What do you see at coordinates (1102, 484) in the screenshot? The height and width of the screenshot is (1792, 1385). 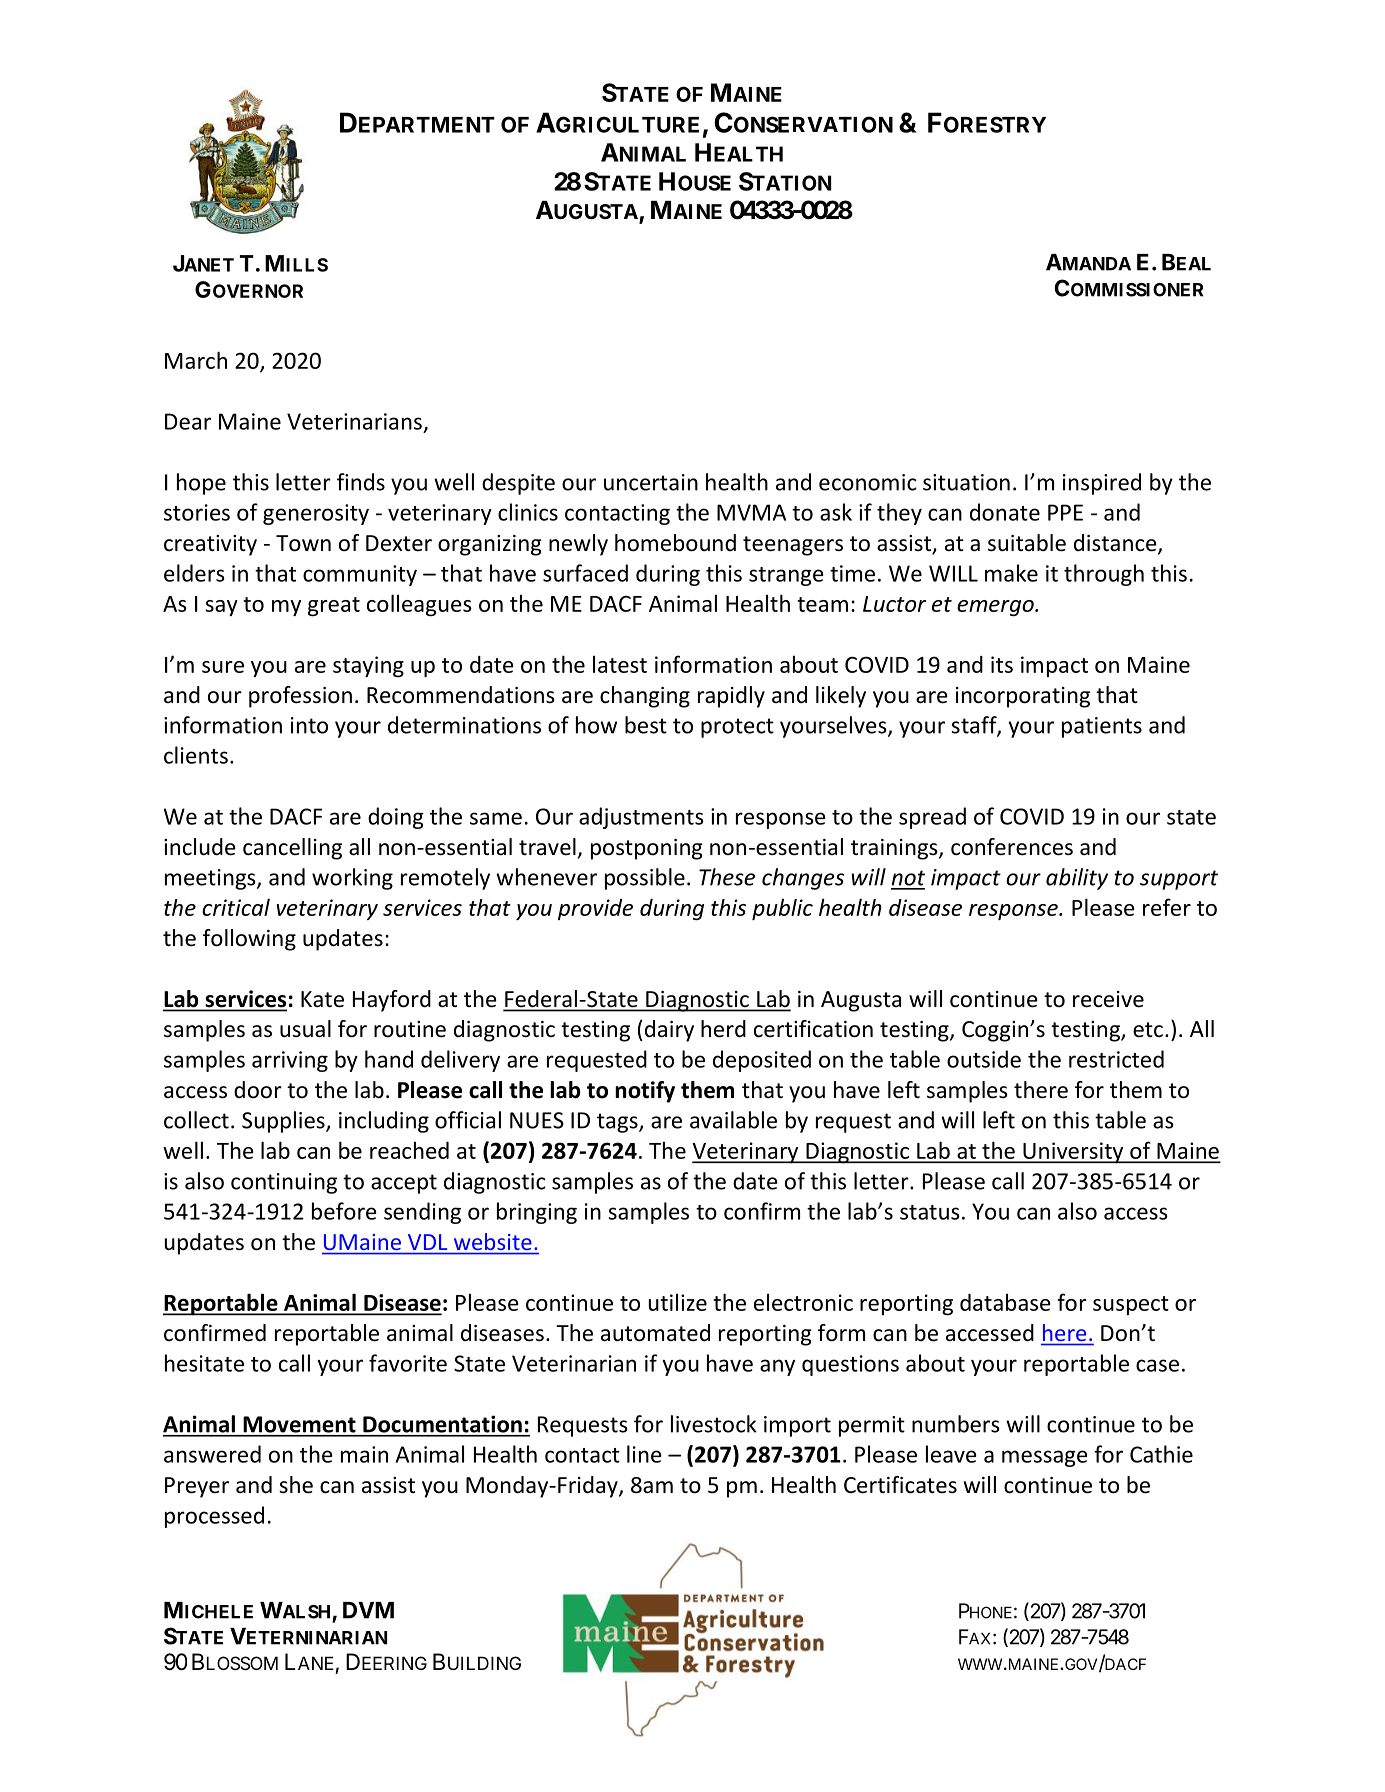 I see `inspired` at bounding box center [1102, 484].
